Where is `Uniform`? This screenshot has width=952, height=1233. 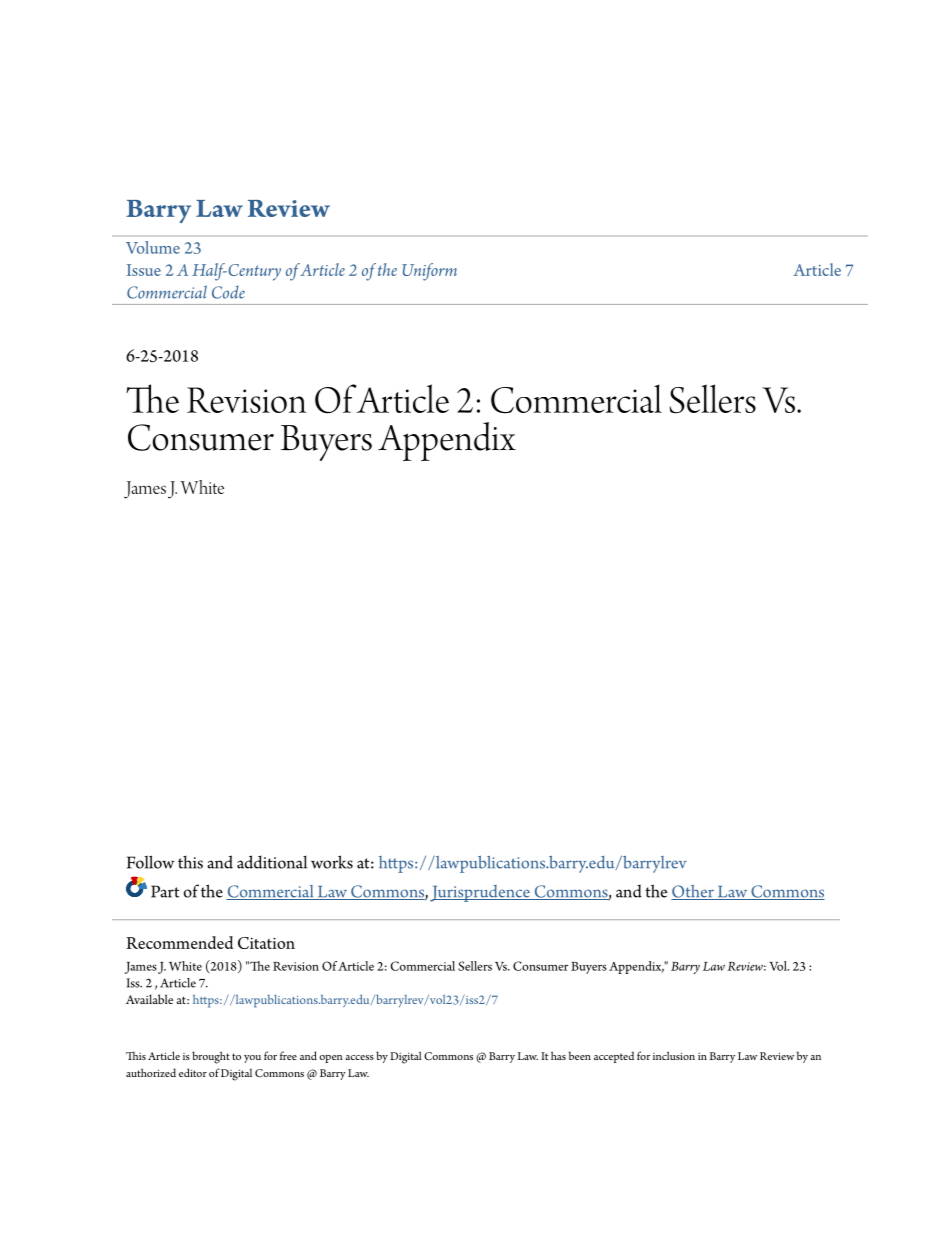 Uniform is located at coordinates (429, 272).
